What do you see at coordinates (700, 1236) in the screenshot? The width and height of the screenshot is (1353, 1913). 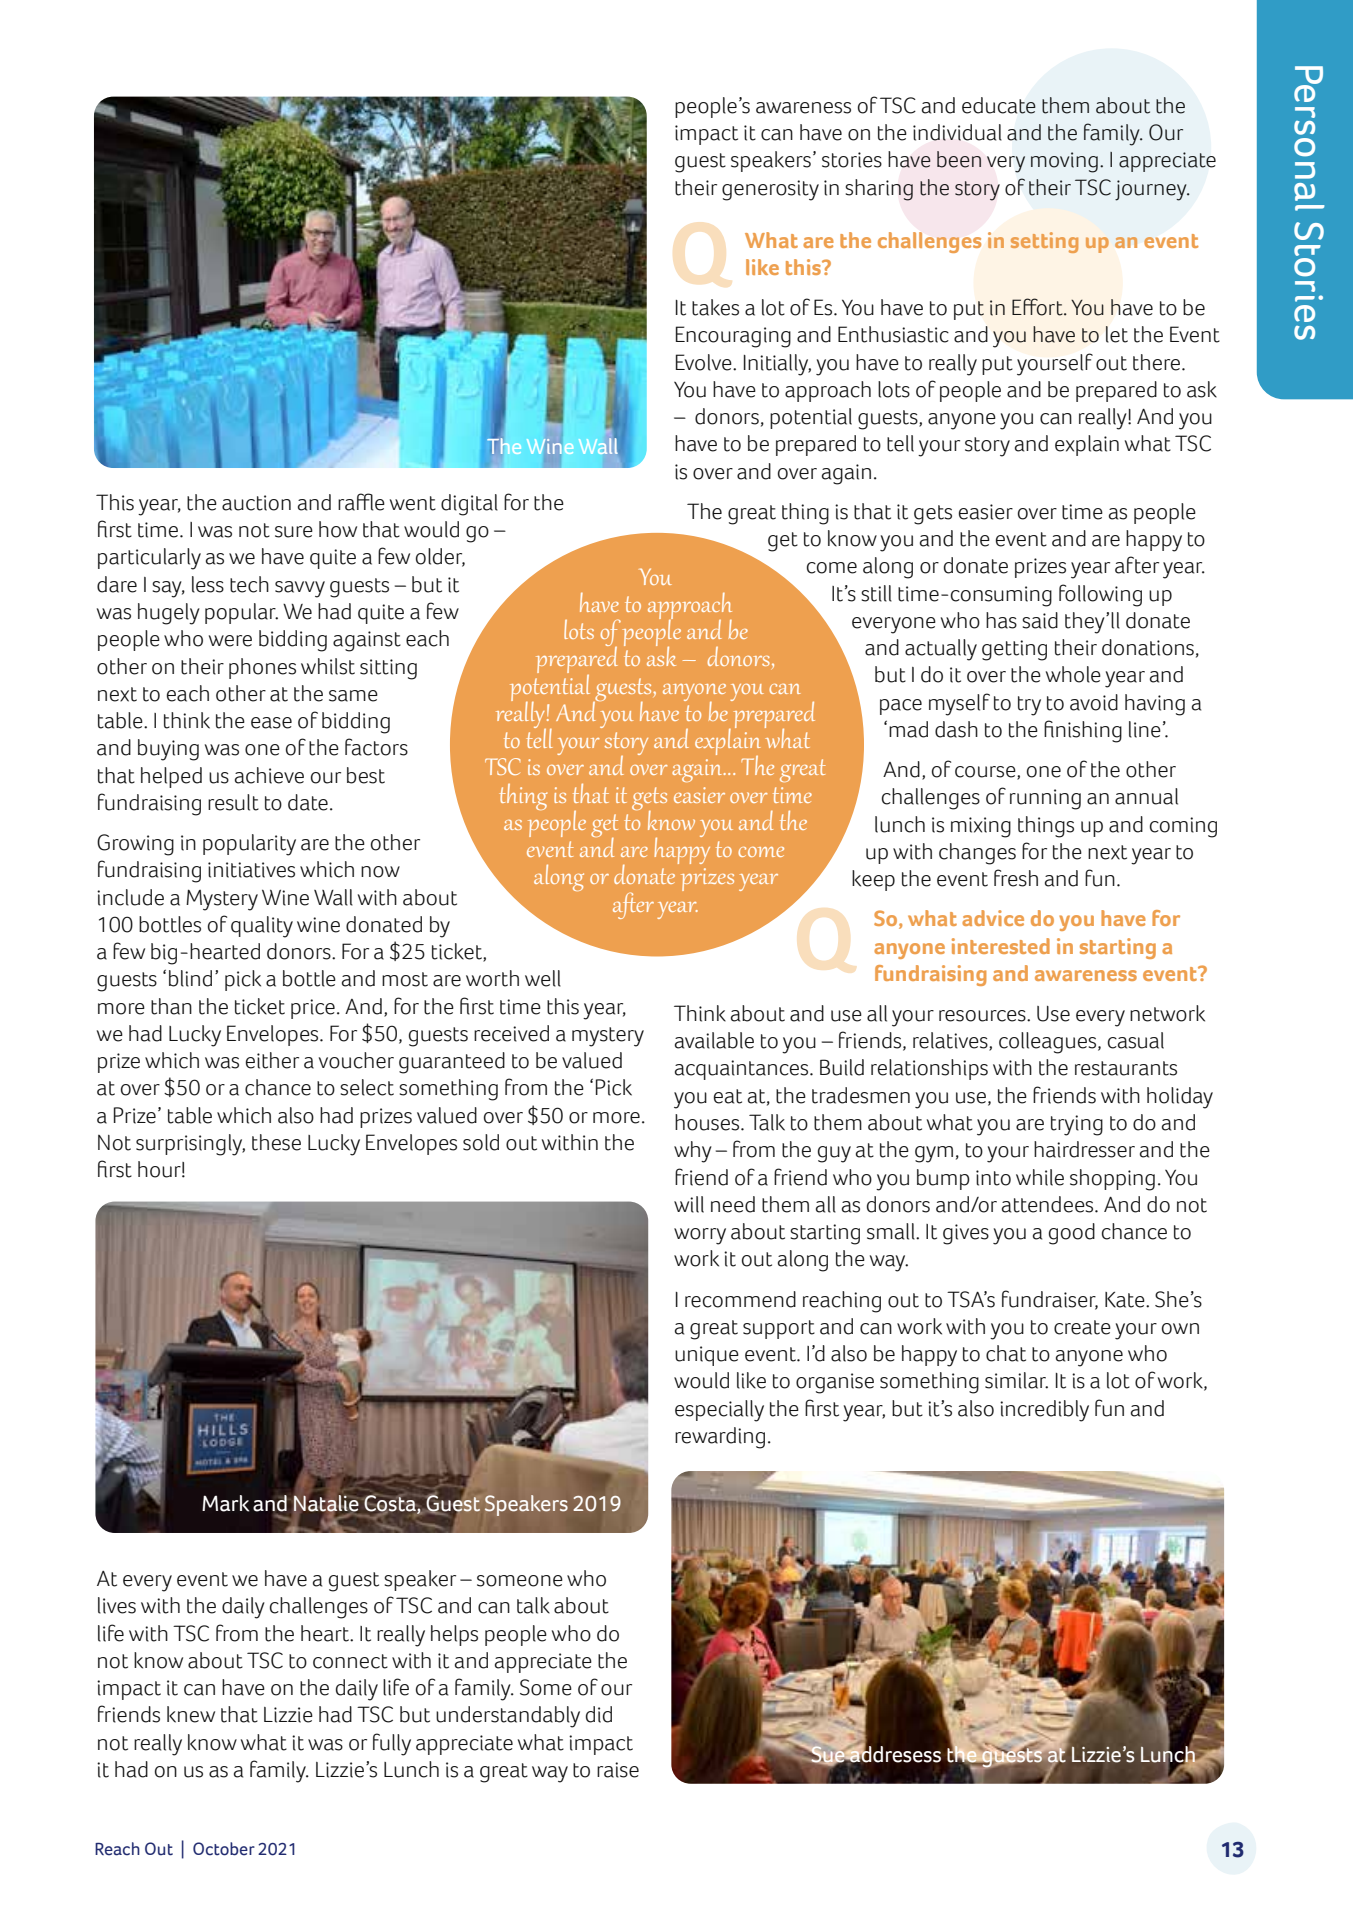 I see `worry` at bounding box center [700, 1236].
